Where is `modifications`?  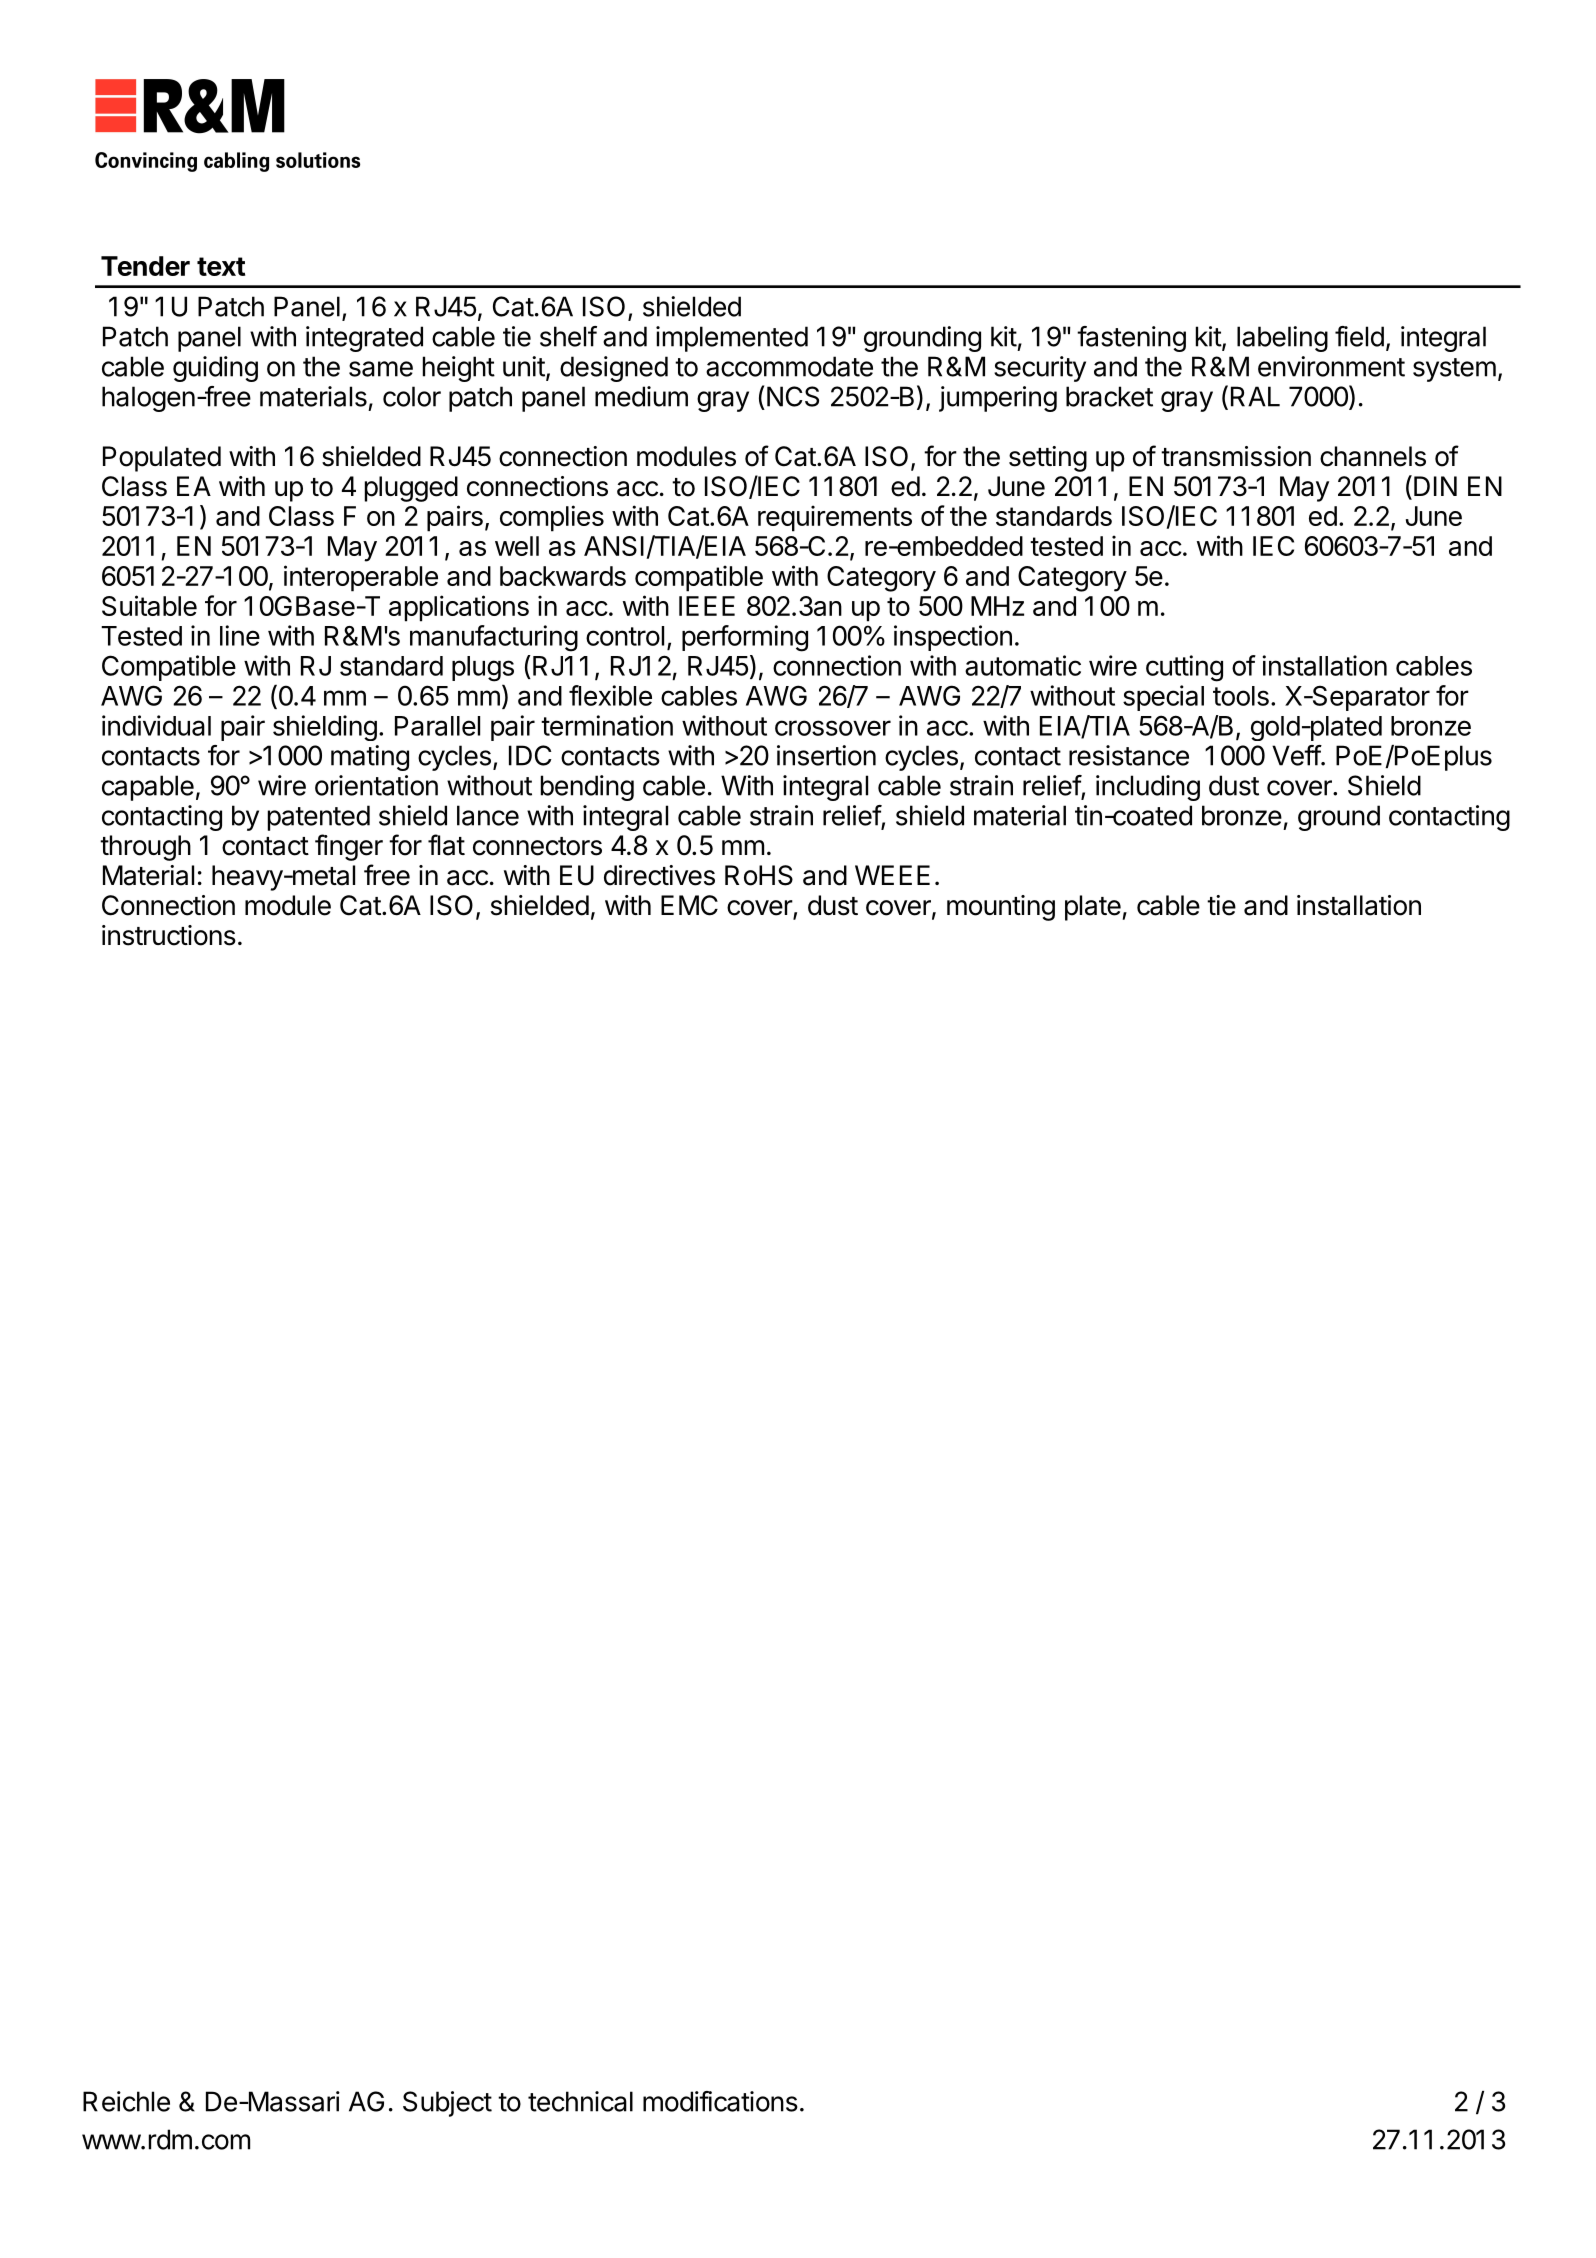
modifications is located at coordinates (720, 2101).
